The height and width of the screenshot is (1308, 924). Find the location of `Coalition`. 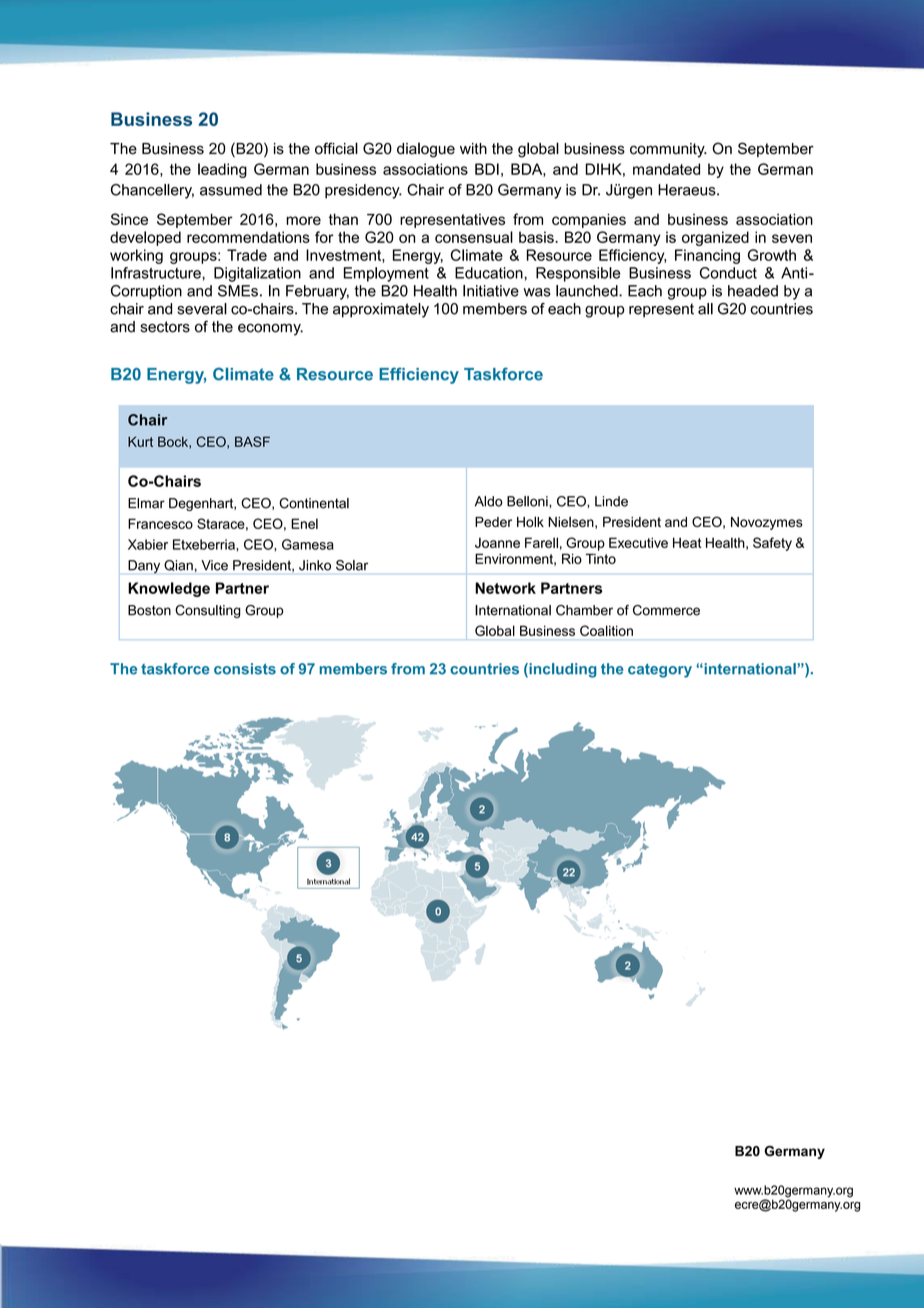

Coalition is located at coordinates (606, 630).
